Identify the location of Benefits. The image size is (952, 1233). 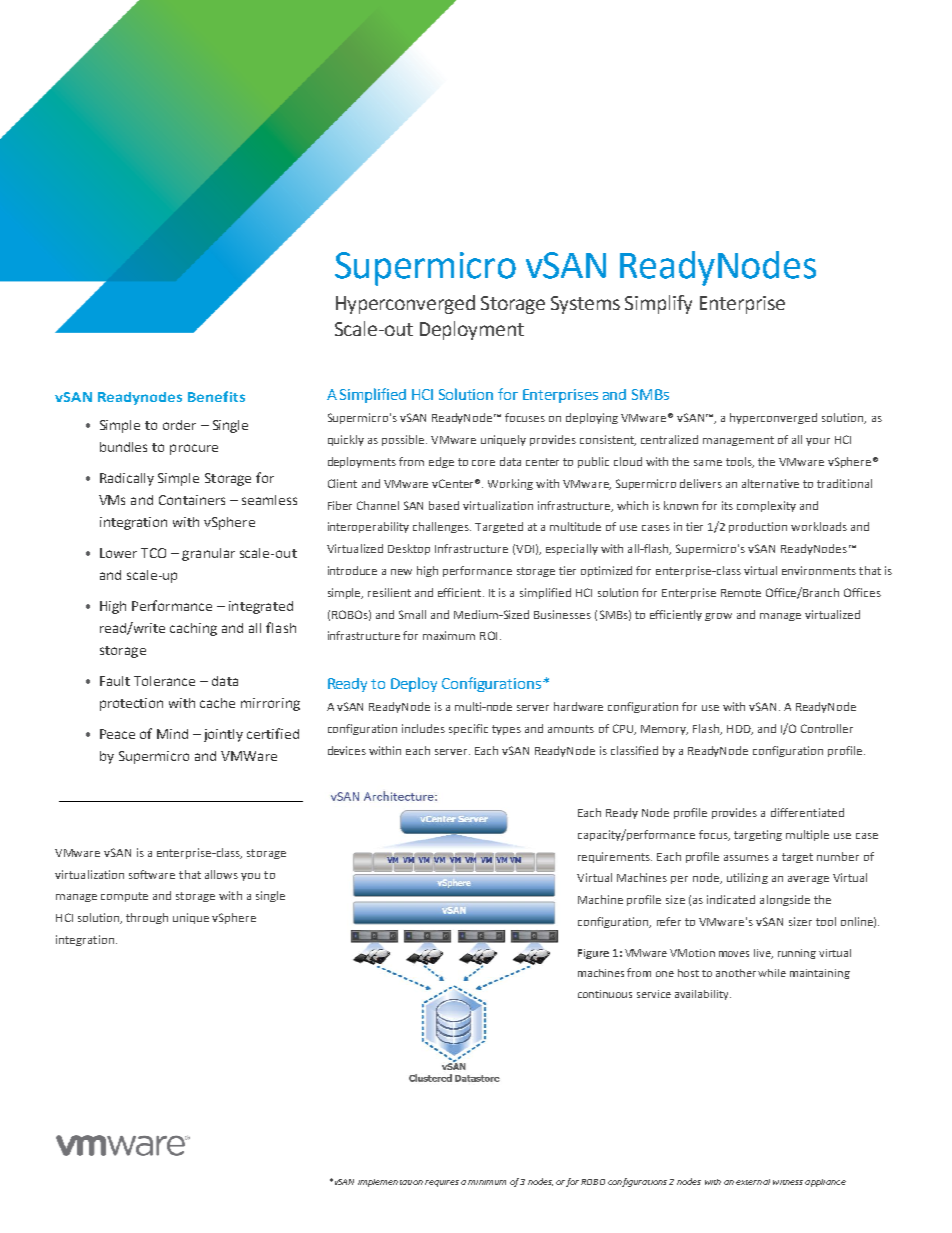
(216, 396).
